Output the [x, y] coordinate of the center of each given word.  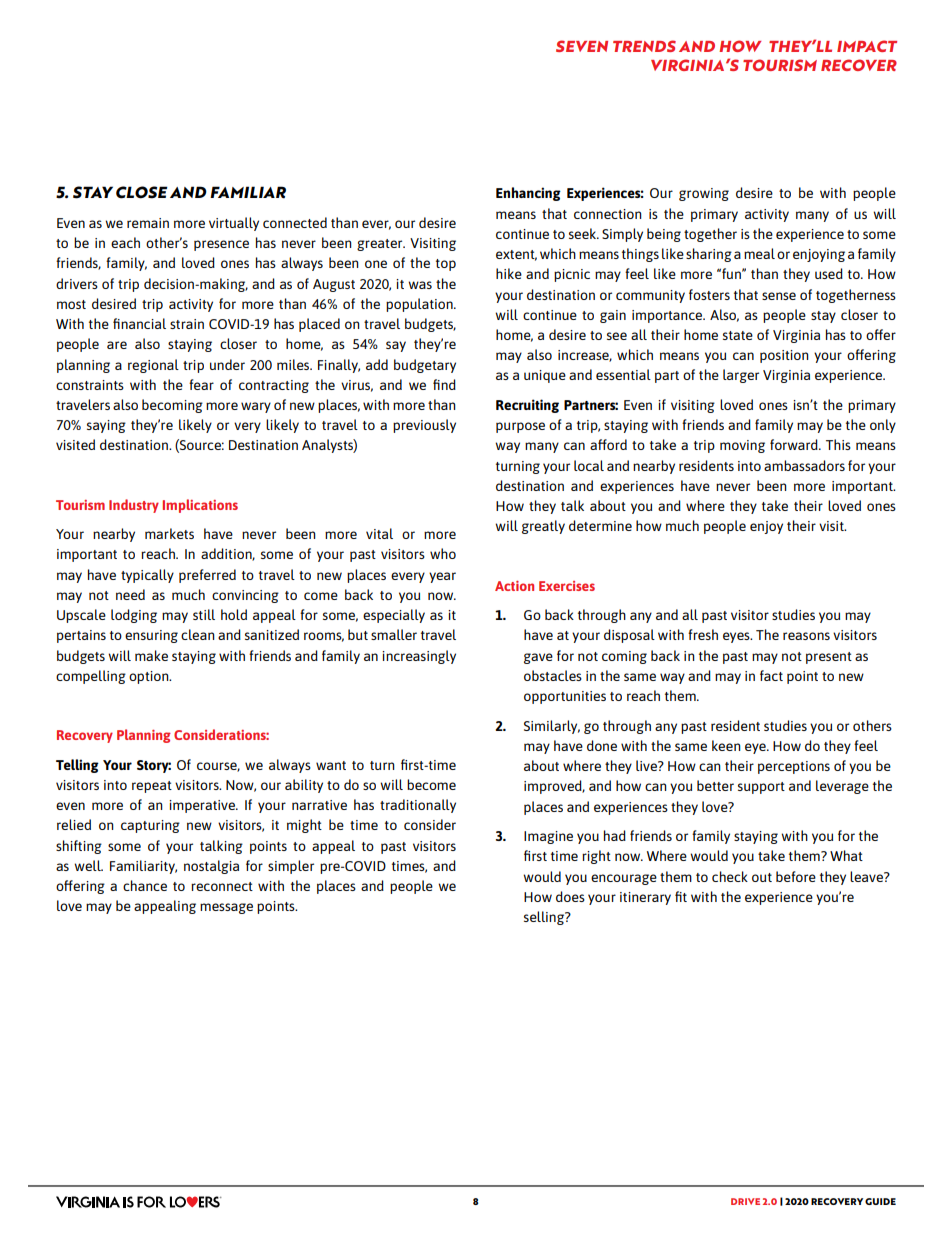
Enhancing [528, 194]
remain [148, 223]
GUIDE [880, 1201]
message [226, 908]
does [570, 896]
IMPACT [867, 46]
